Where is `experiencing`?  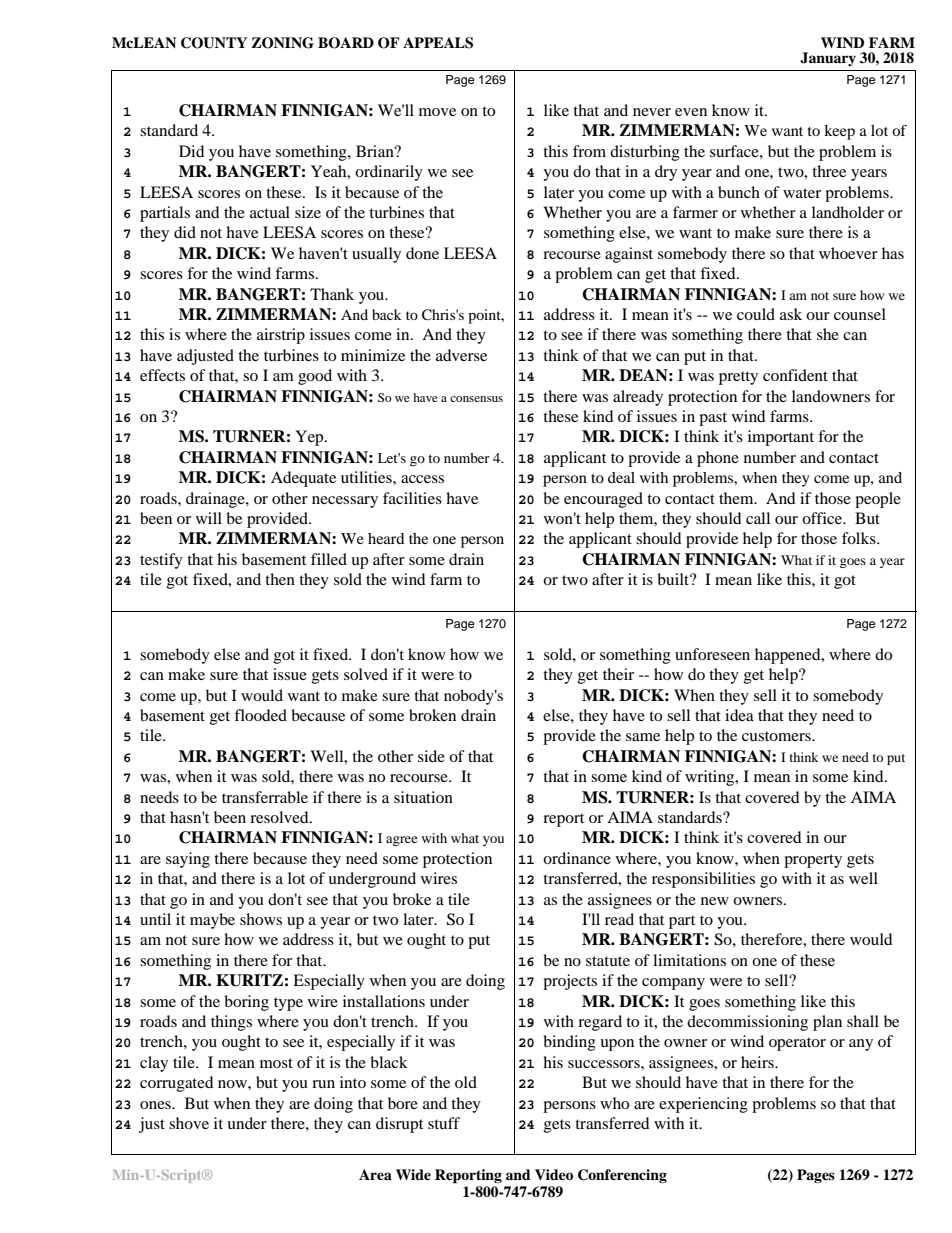 experiencing is located at coordinates (703, 1105).
